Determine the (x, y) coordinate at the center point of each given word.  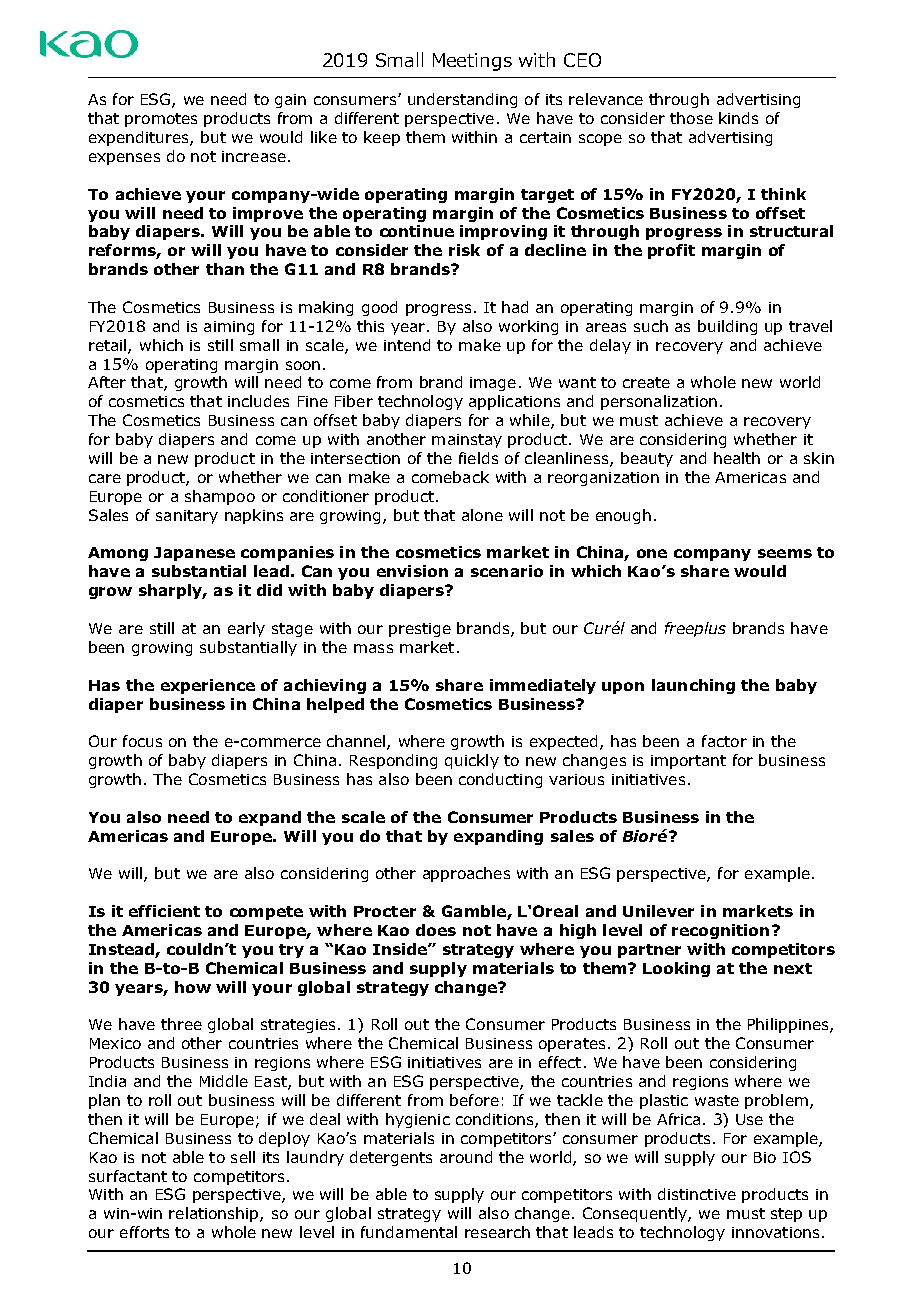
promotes (161, 120)
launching (693, 686)
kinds (738, 118)
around (466, 1157)
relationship (215, 1214)
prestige (420, 630)
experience (208, 686)
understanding (462, 100)
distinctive (697, 1194)
